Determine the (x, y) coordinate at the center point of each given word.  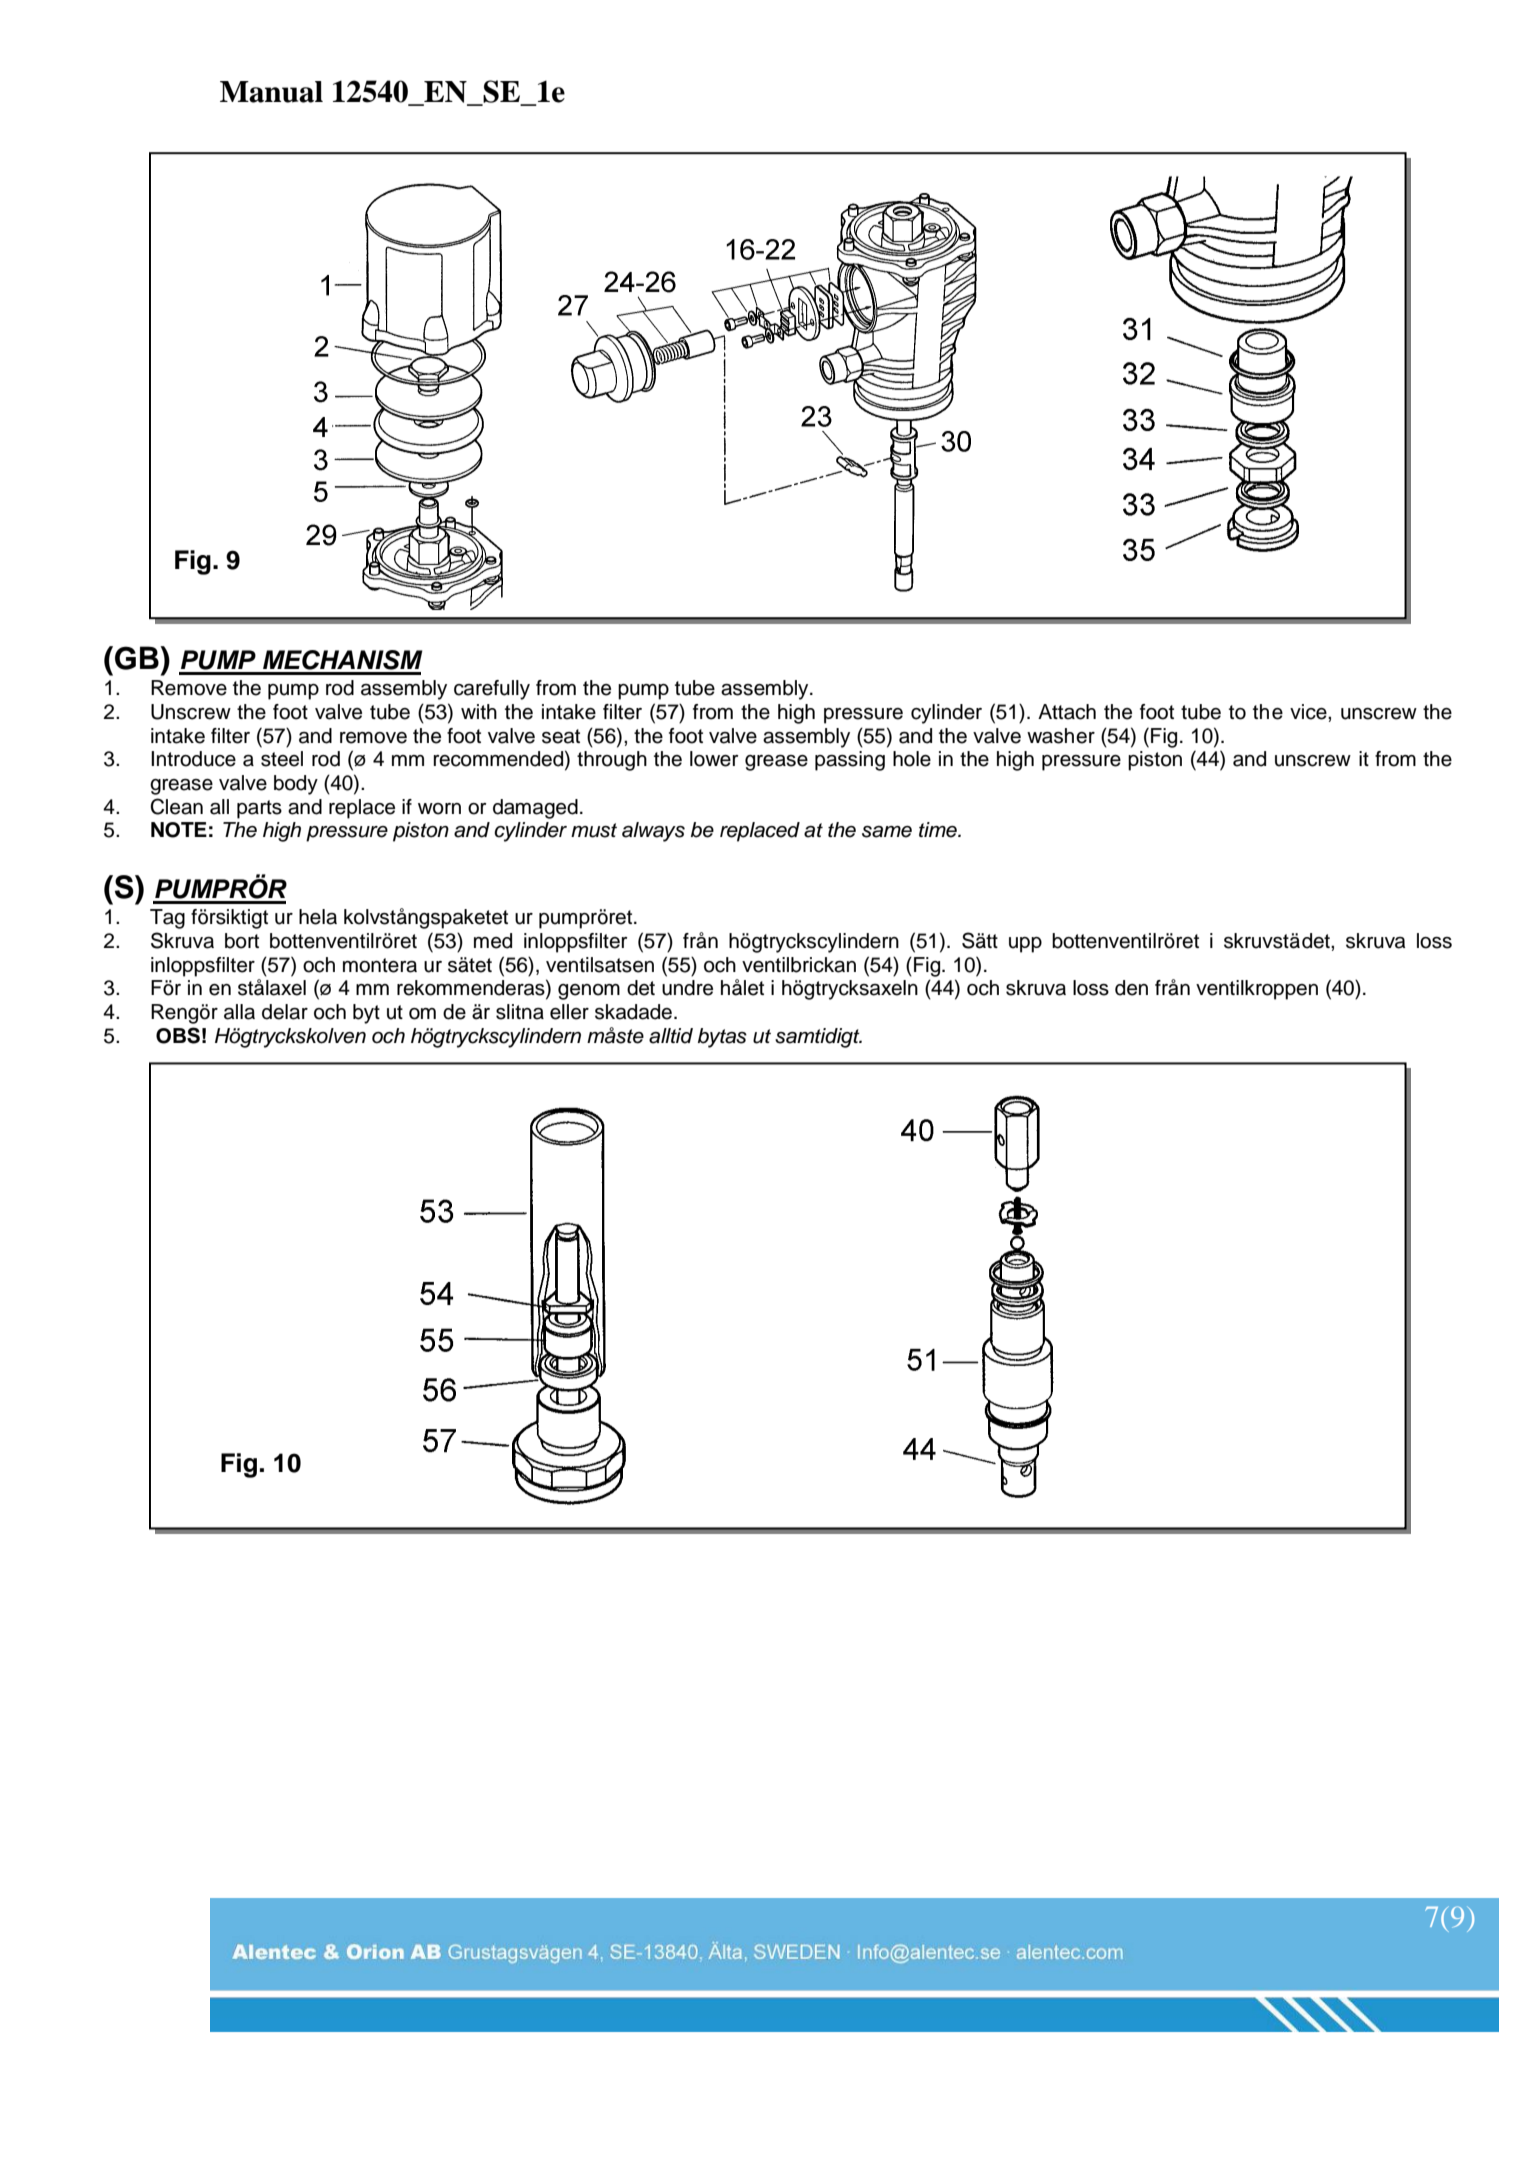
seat (561, 736)
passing (850, 761)
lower (714, 759)
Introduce (193, 759)
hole (912, 759)
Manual (271, 92)
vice (1309, 712)
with (479, 711)
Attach (1067, 712)
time (939, 830)
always (653, 832)
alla (239, 1012)
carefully (492, 690)
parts (259, 809)
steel (282, 759)
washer (1061, 736)
